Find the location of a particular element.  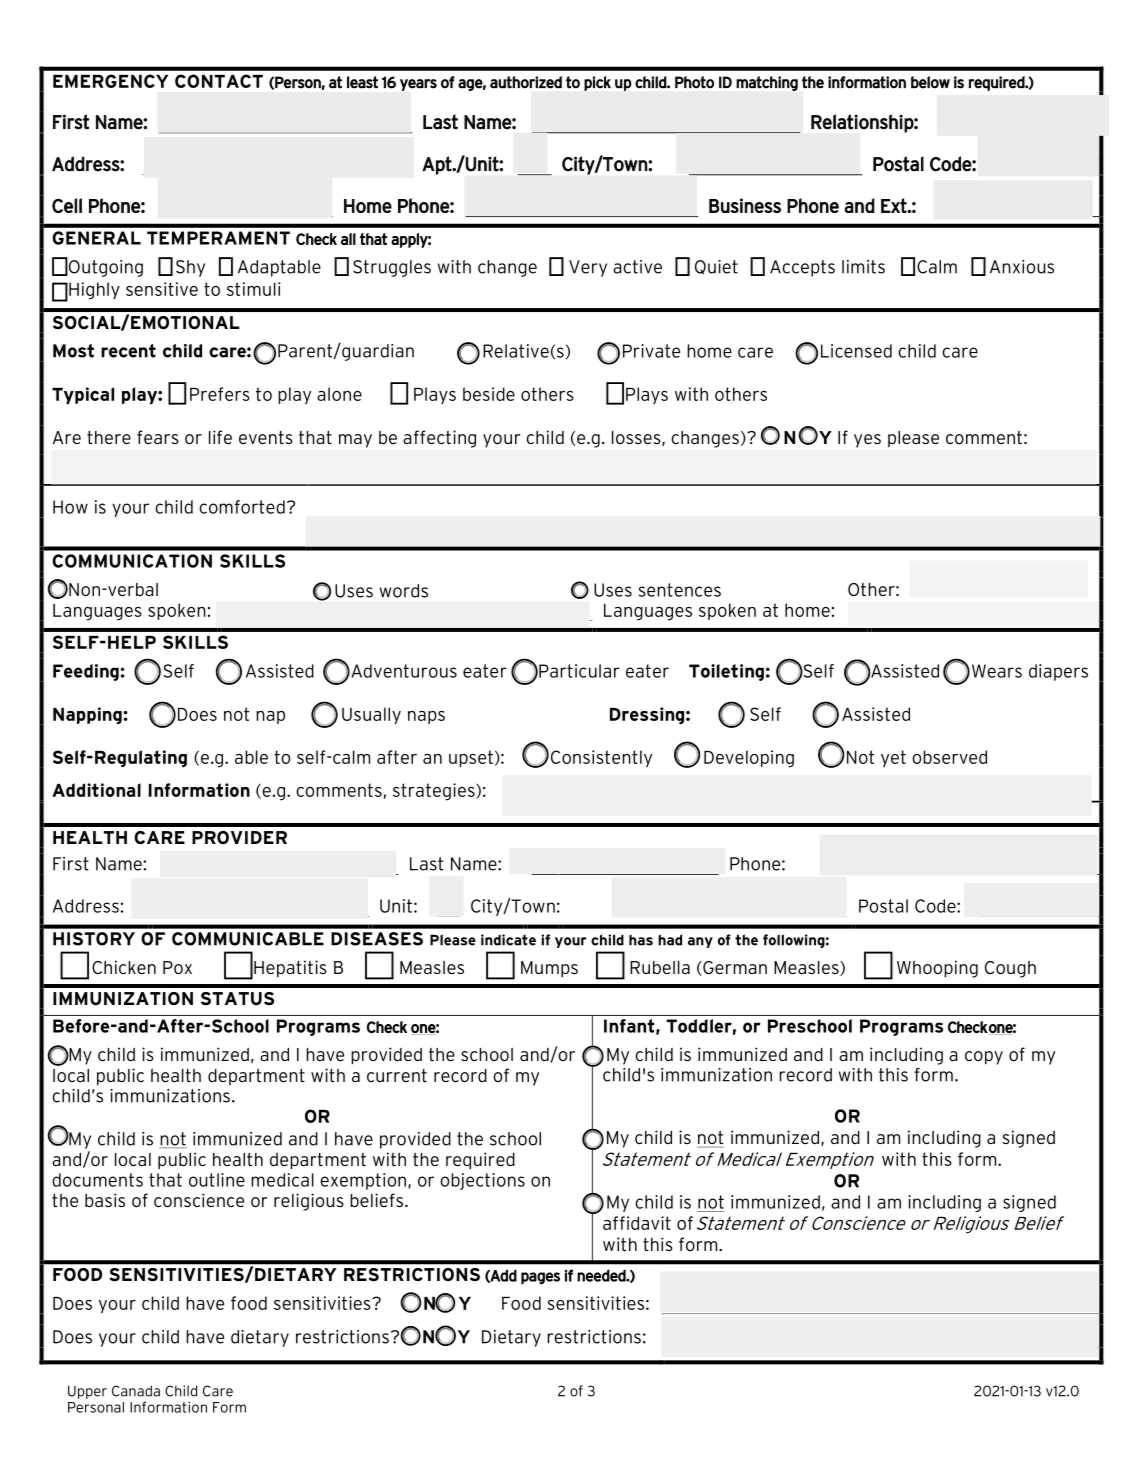

Licensed is located at coordinates (856, 351).
